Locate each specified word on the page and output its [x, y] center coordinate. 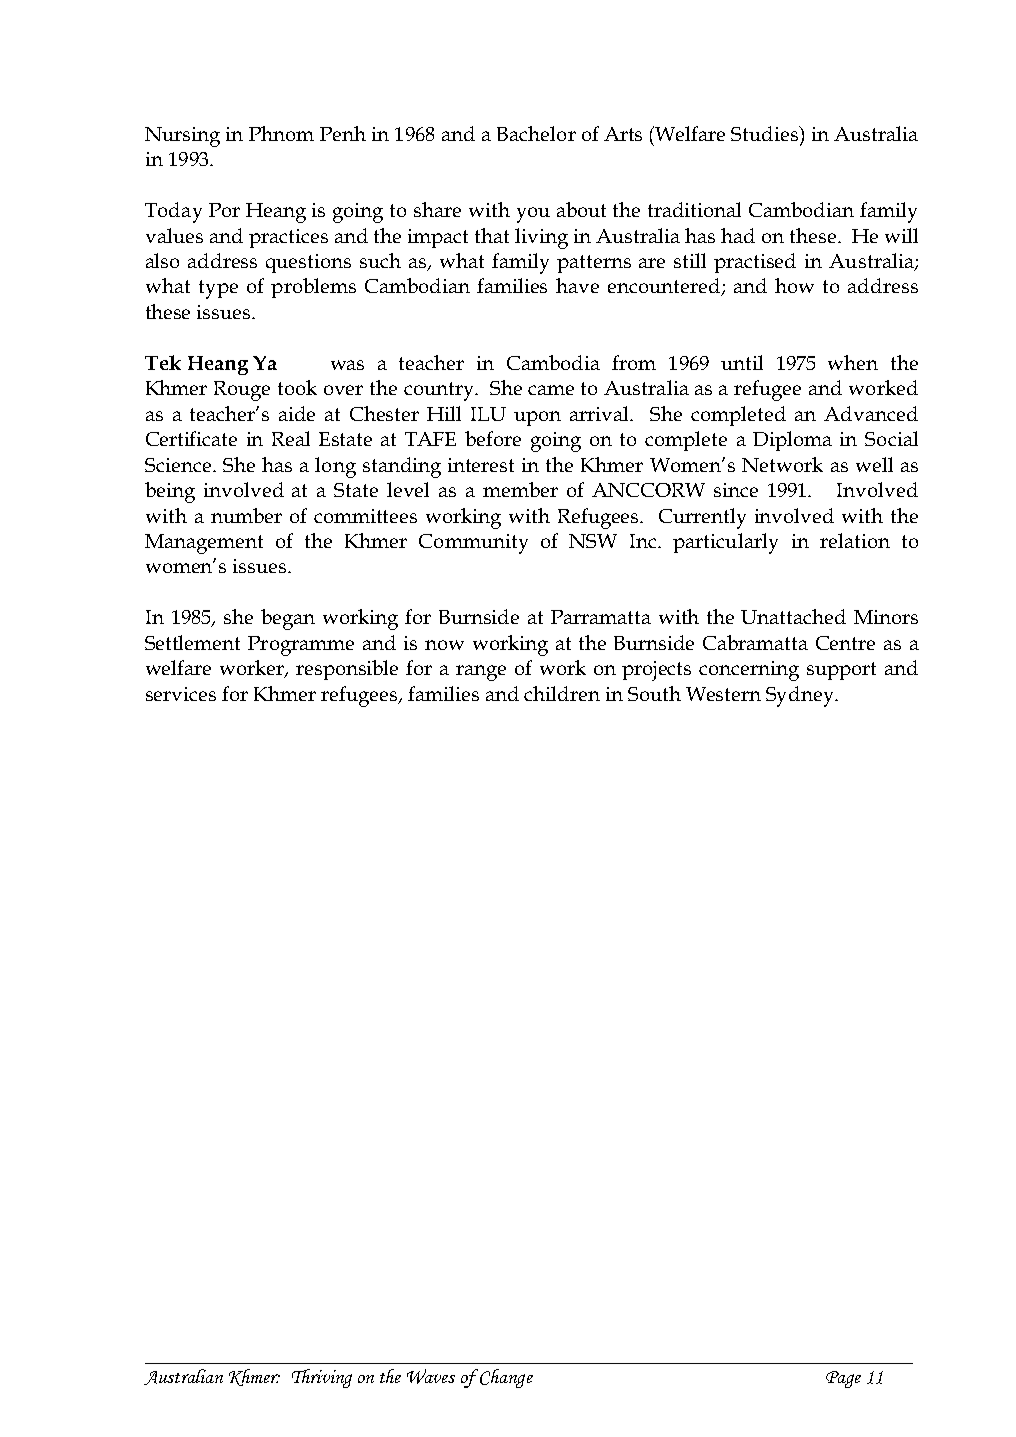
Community [473, 544]
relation [855, 540]
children [562, 693]
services [181, 694]
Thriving [322, 1378]
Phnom [281, 133]
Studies [766, 133]
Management [204, 544]
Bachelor [536, 133]
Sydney [801, 696]
